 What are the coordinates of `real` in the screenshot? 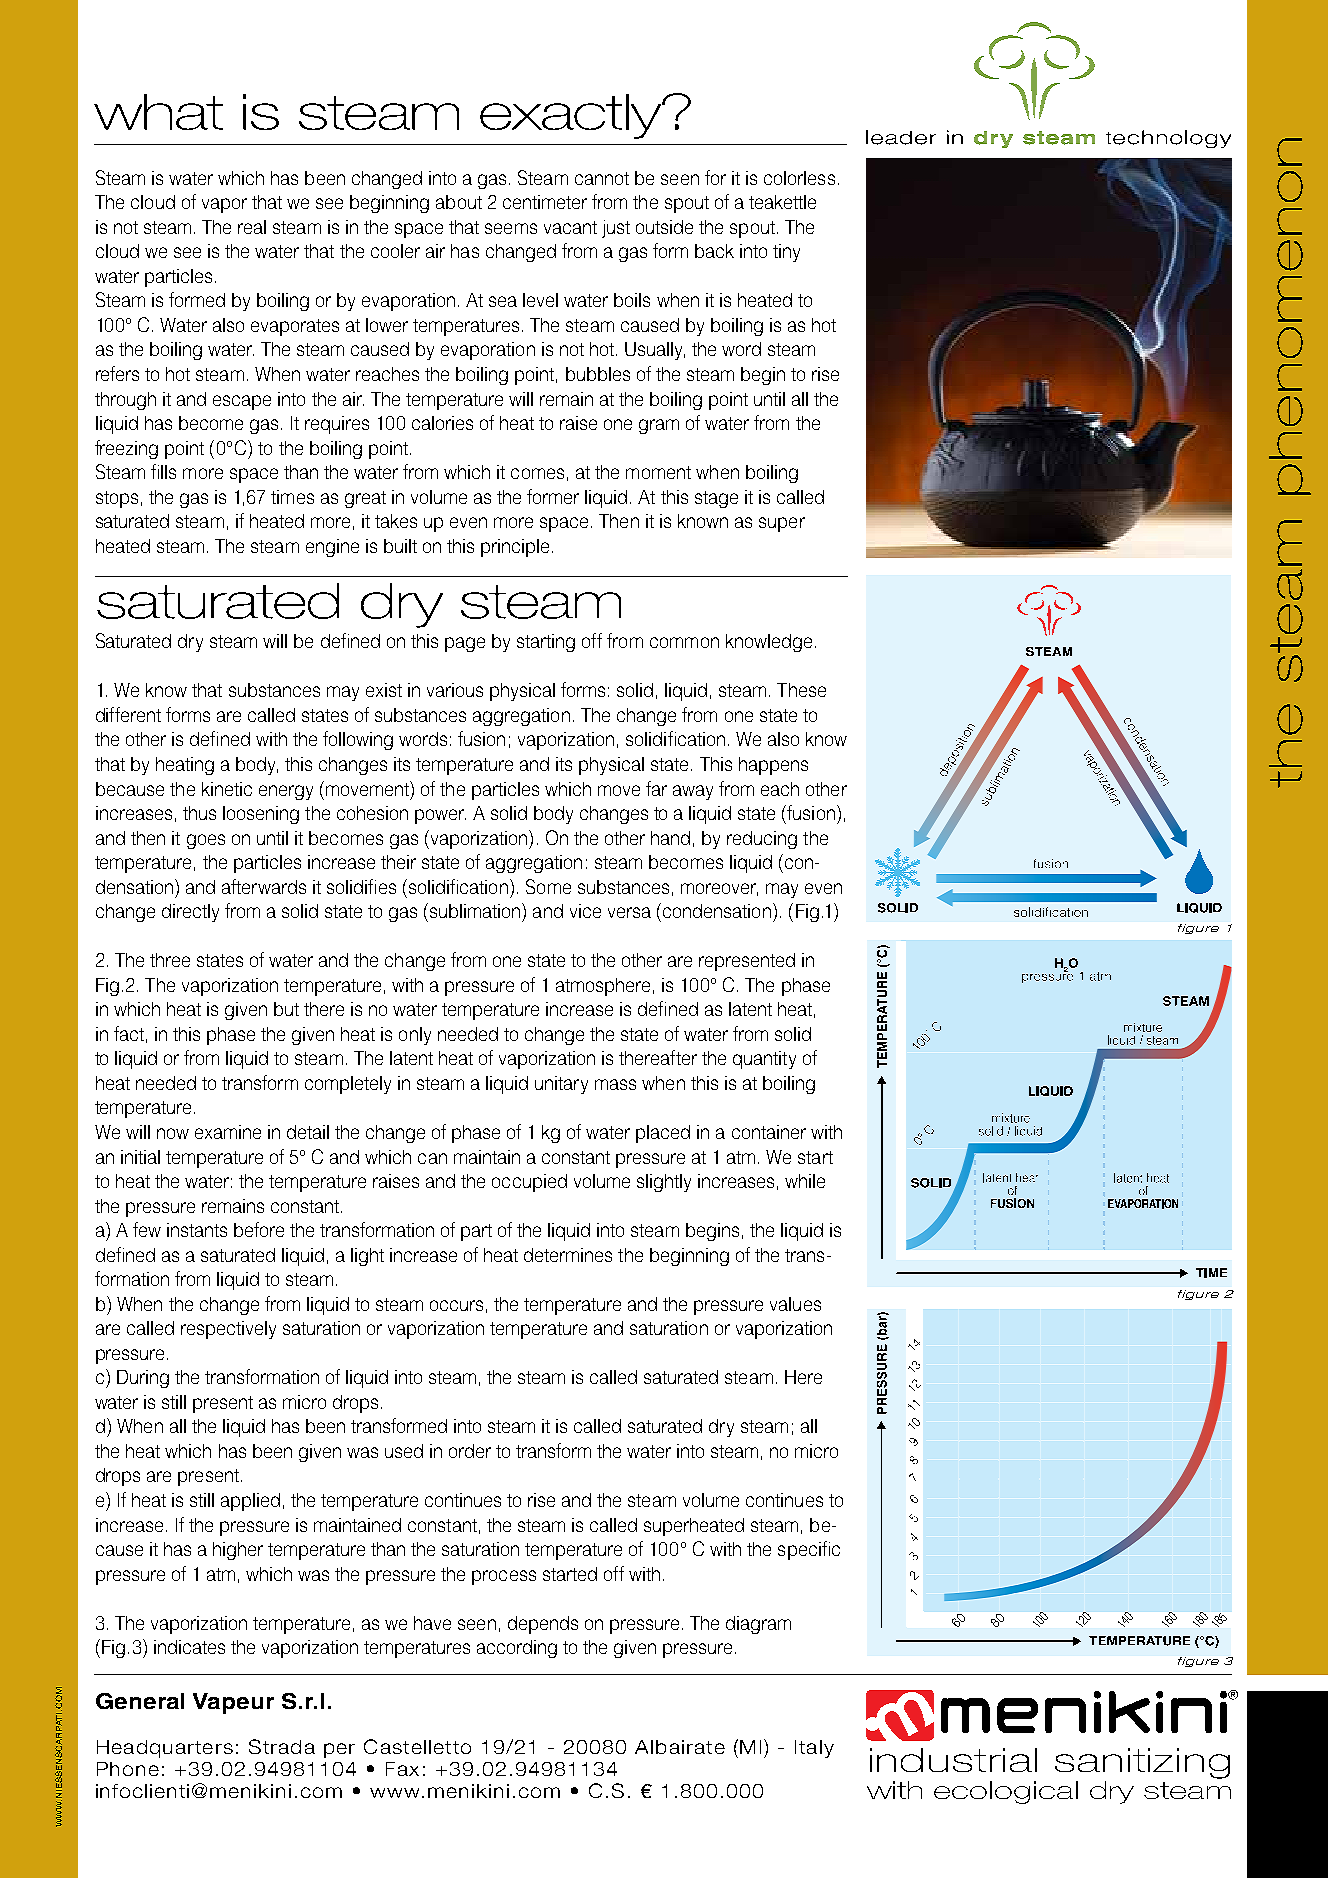 It's located at (252, 227).
